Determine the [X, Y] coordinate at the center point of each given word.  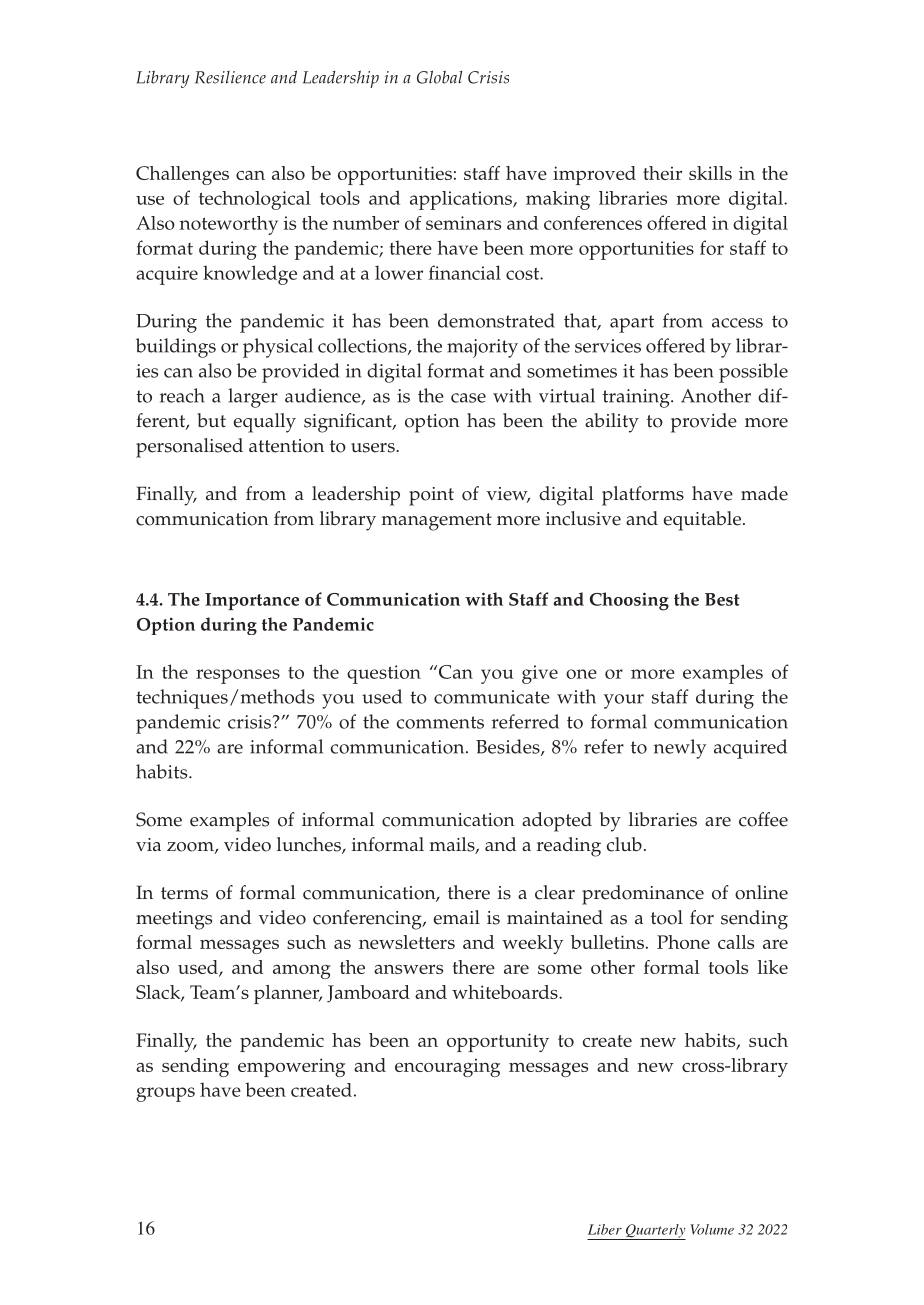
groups [165, 1094]
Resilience [230, 77]
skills [710, 173]
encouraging [447, 1067]
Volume [712, 1229]
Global [439, 77]
